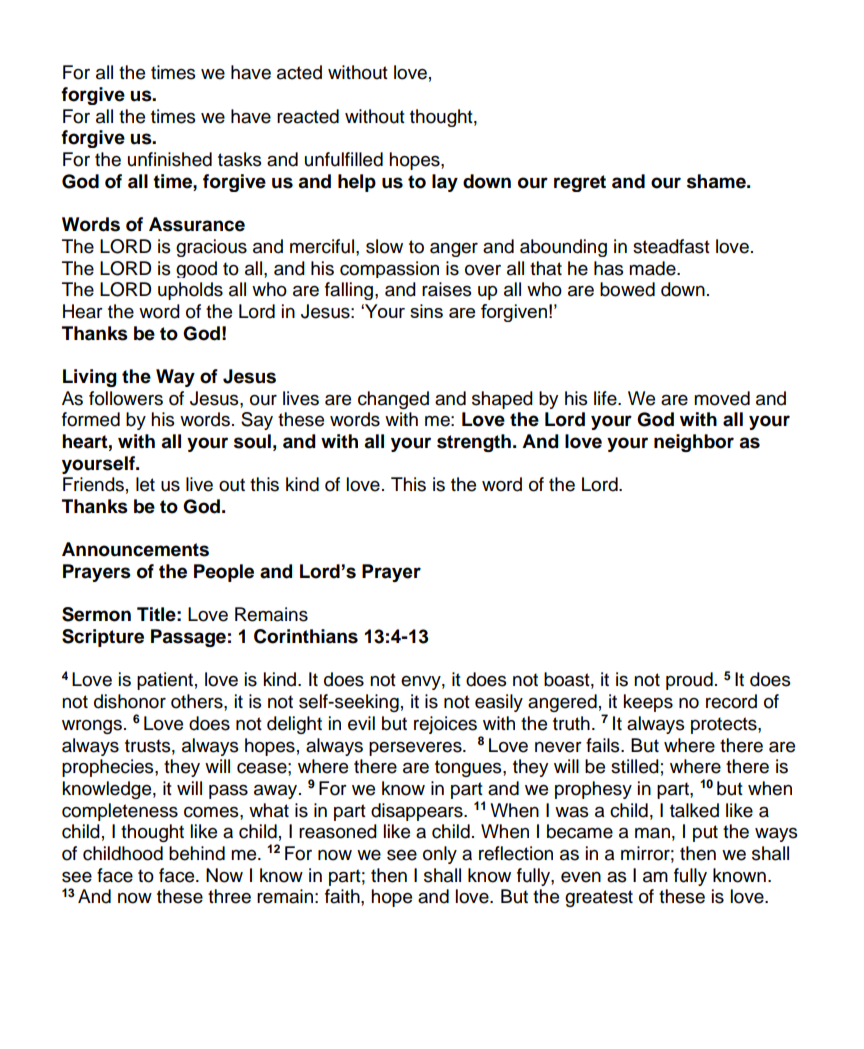  Describe the element at coordinates (445, 725) in the screenshot. I see `rejoices` at that location.
